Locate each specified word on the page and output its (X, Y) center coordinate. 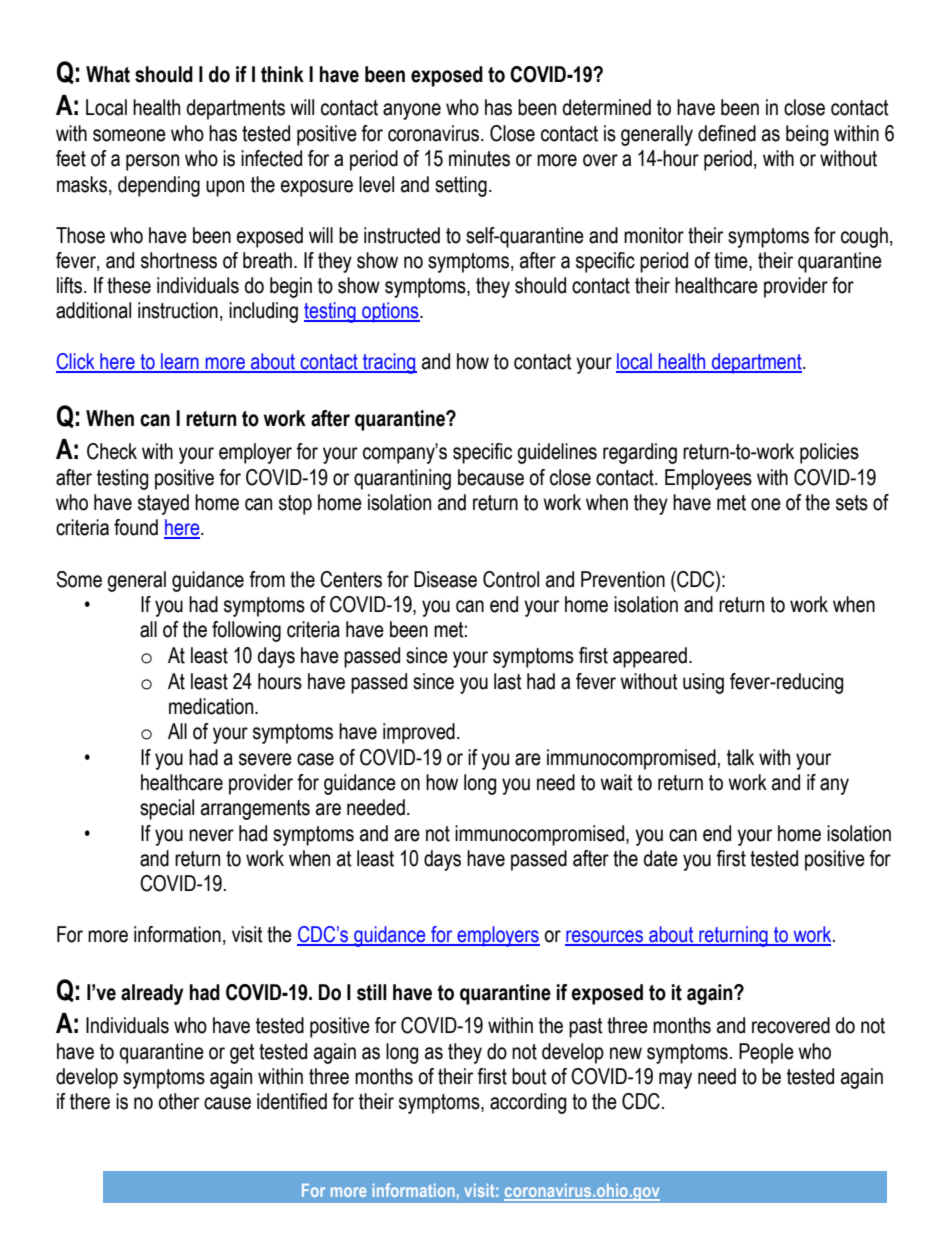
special (167, 809)
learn (180, 362)
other (178, 1101)
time (732, 261)
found (136, 527)
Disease (445, 579)
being (807, 135)
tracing (389, 363)
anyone (412, 111)
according (528, 1103)
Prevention (623, 579)
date (661, 858)
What (108, 74)
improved (419, 733)
